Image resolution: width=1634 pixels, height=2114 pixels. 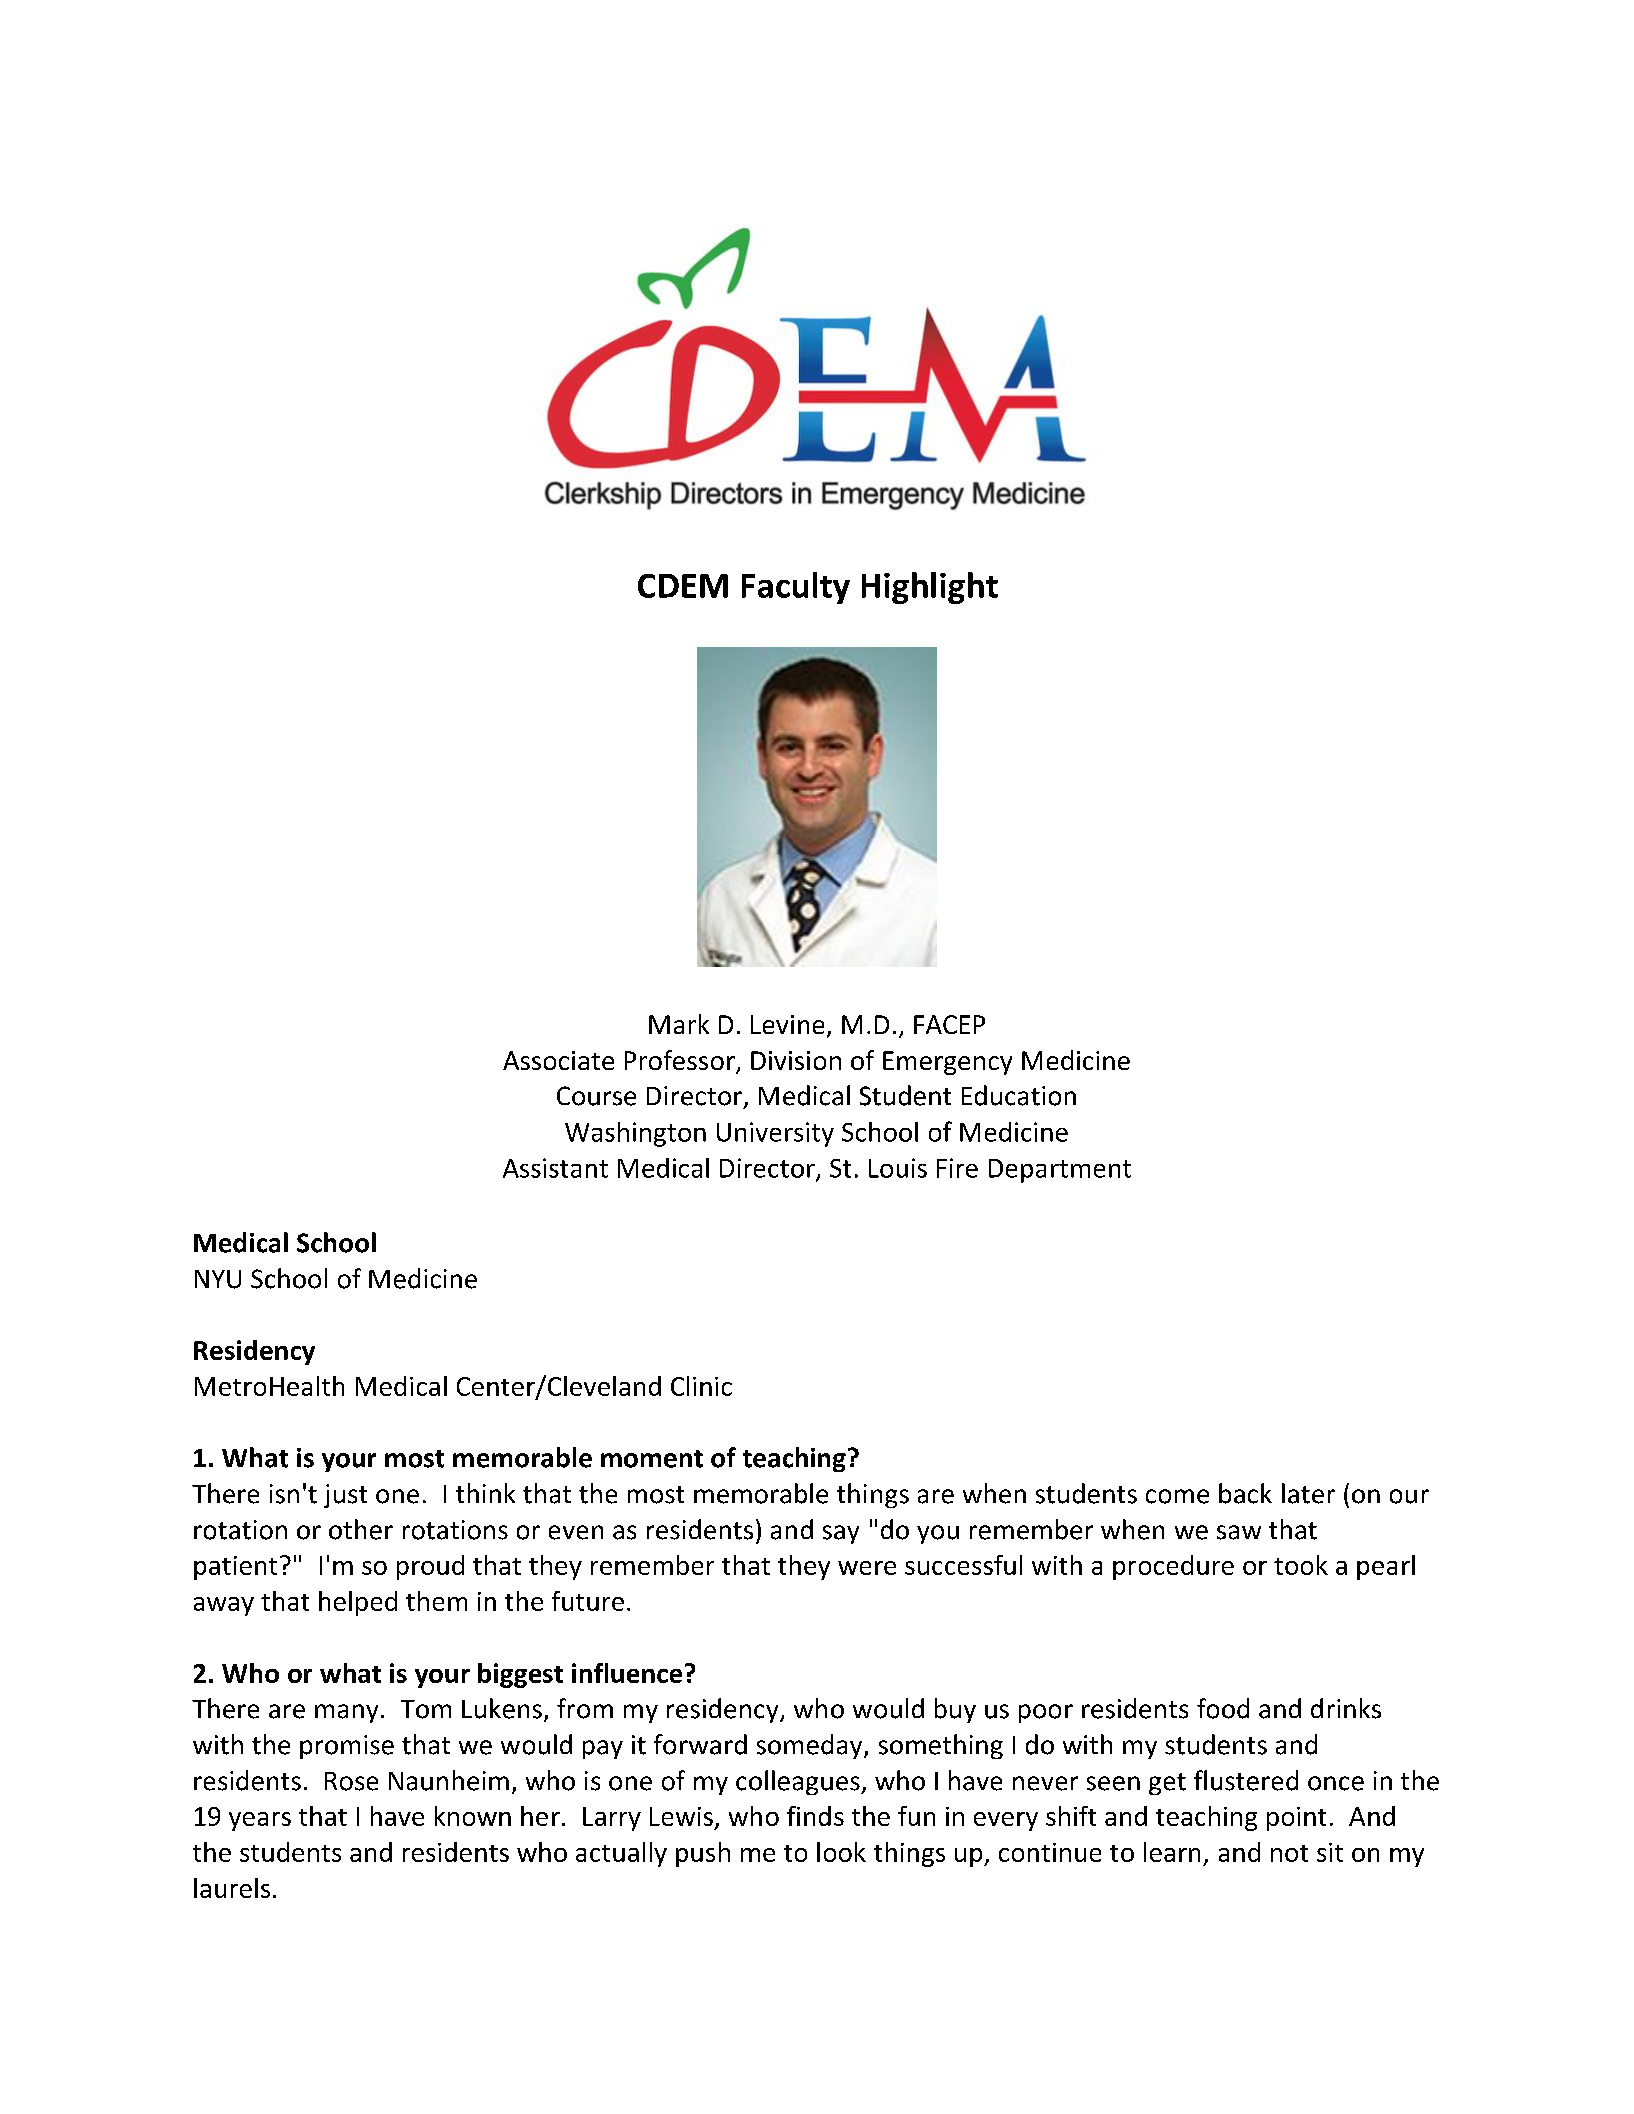 What do you see at coordinates (1019, 1095) in the screenshot?
I see `Education` at bounding box center [1019, 1095].
